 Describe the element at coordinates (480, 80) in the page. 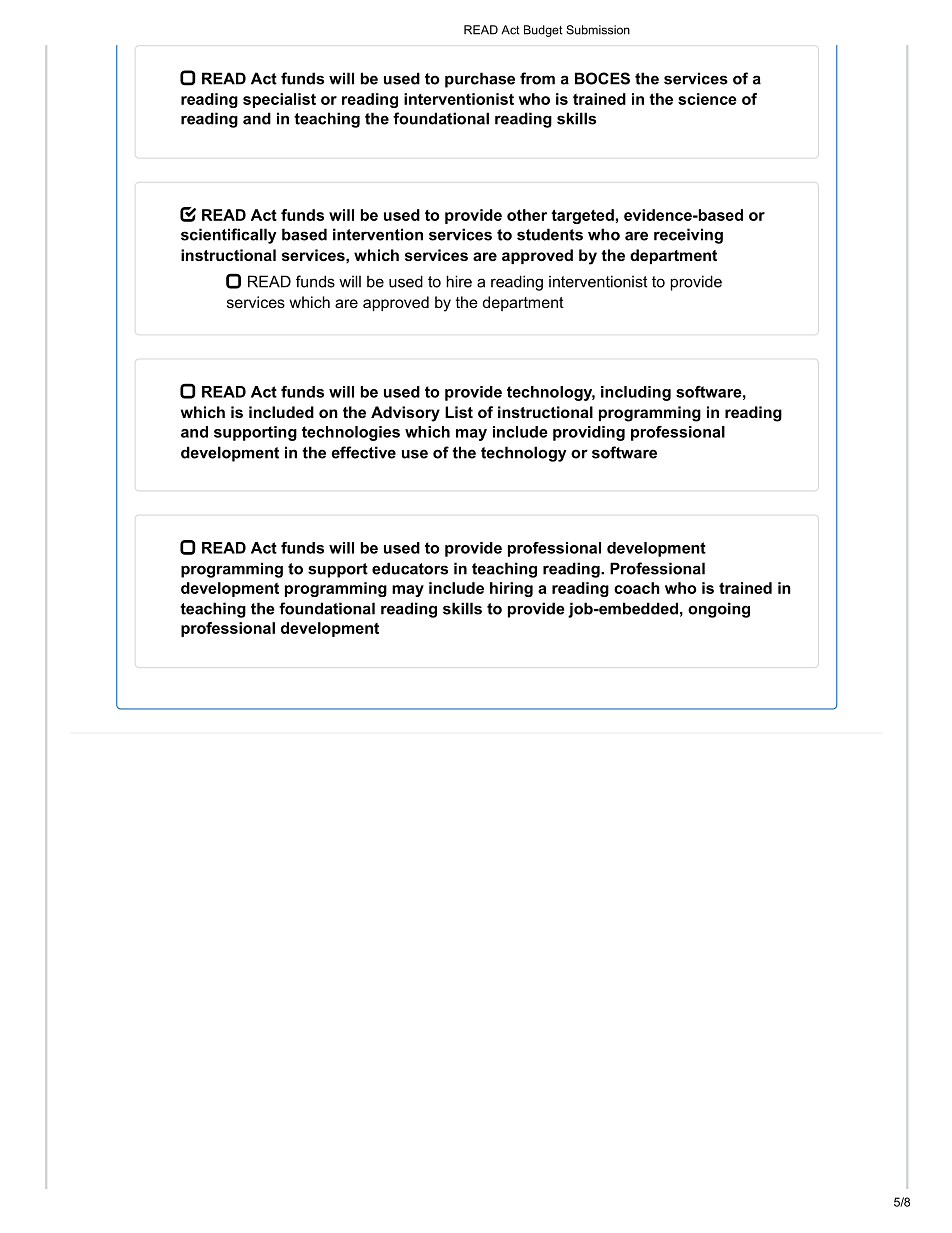

I see `purchase` at that location.
